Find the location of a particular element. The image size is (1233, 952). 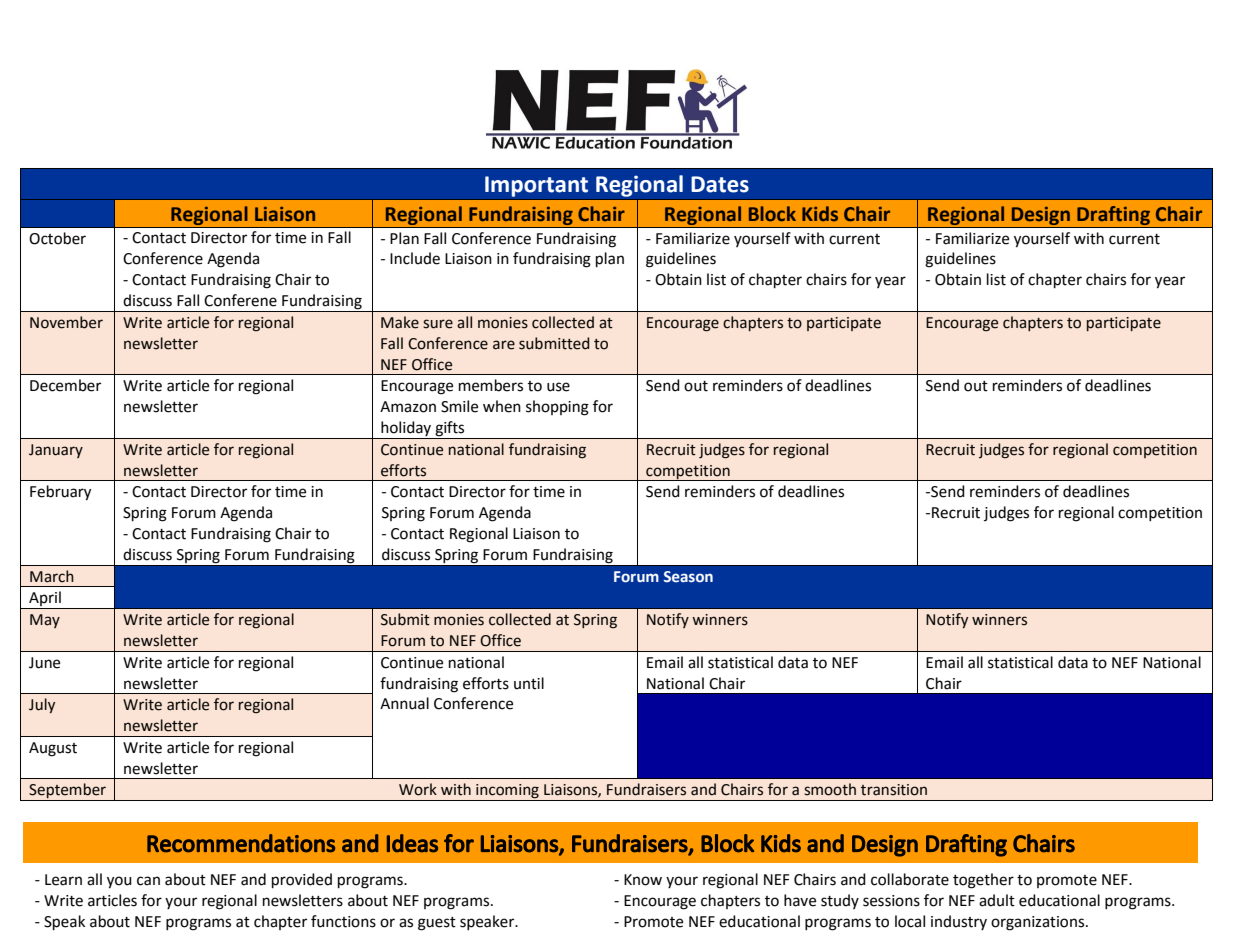

sessions is located at coordinates (891, 901).
